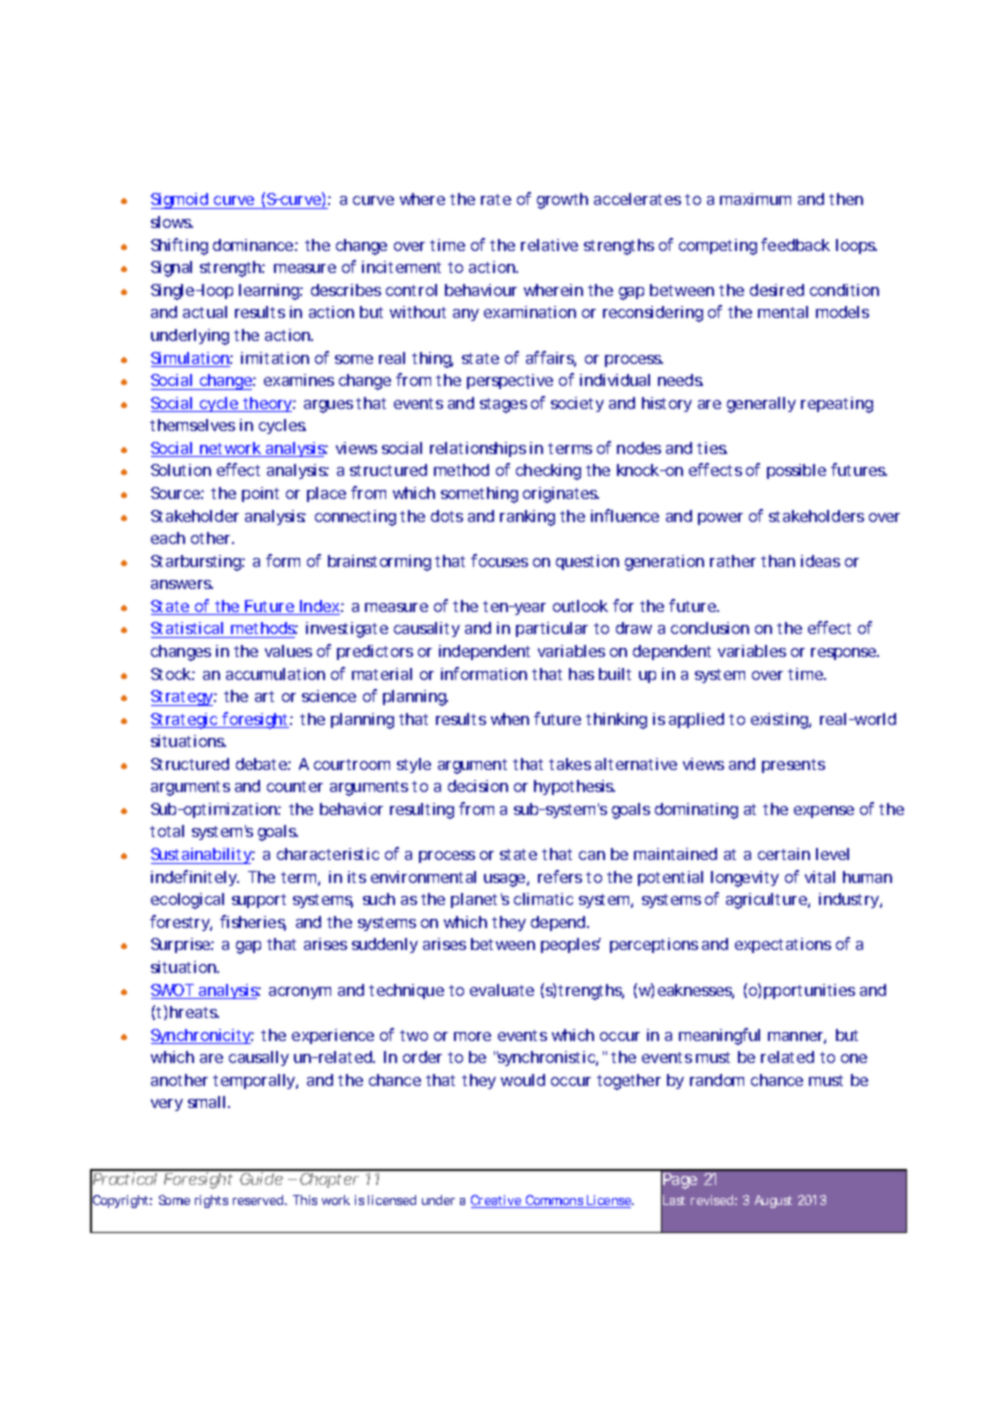 Image resolution: width=996 pixels, height=1408 pixels. What do you see at coordinates (510, 719) in the screenshot?
I see `when` at bounding box center [510, 719].
